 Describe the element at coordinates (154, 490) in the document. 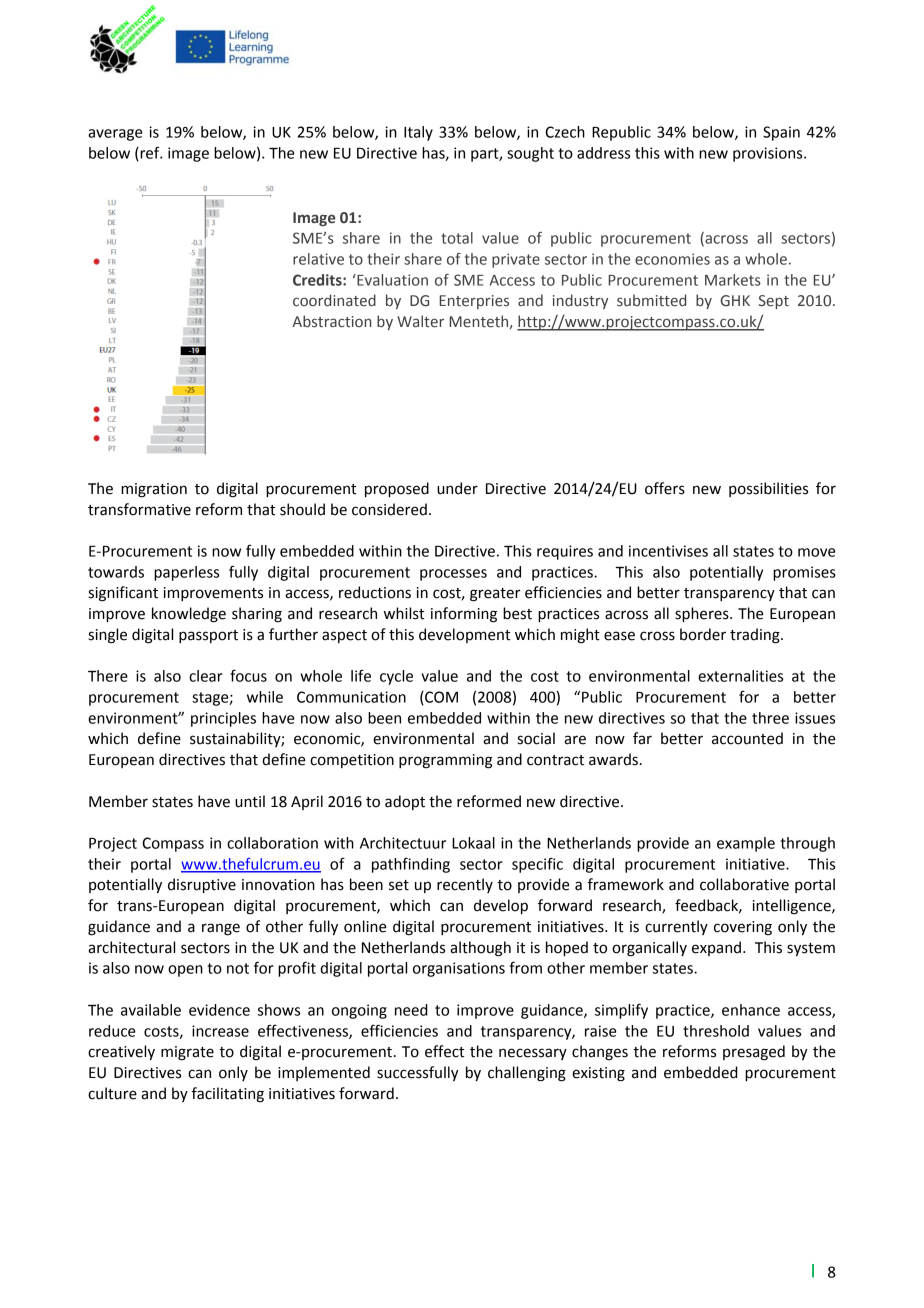

I see `migration` at that location.
